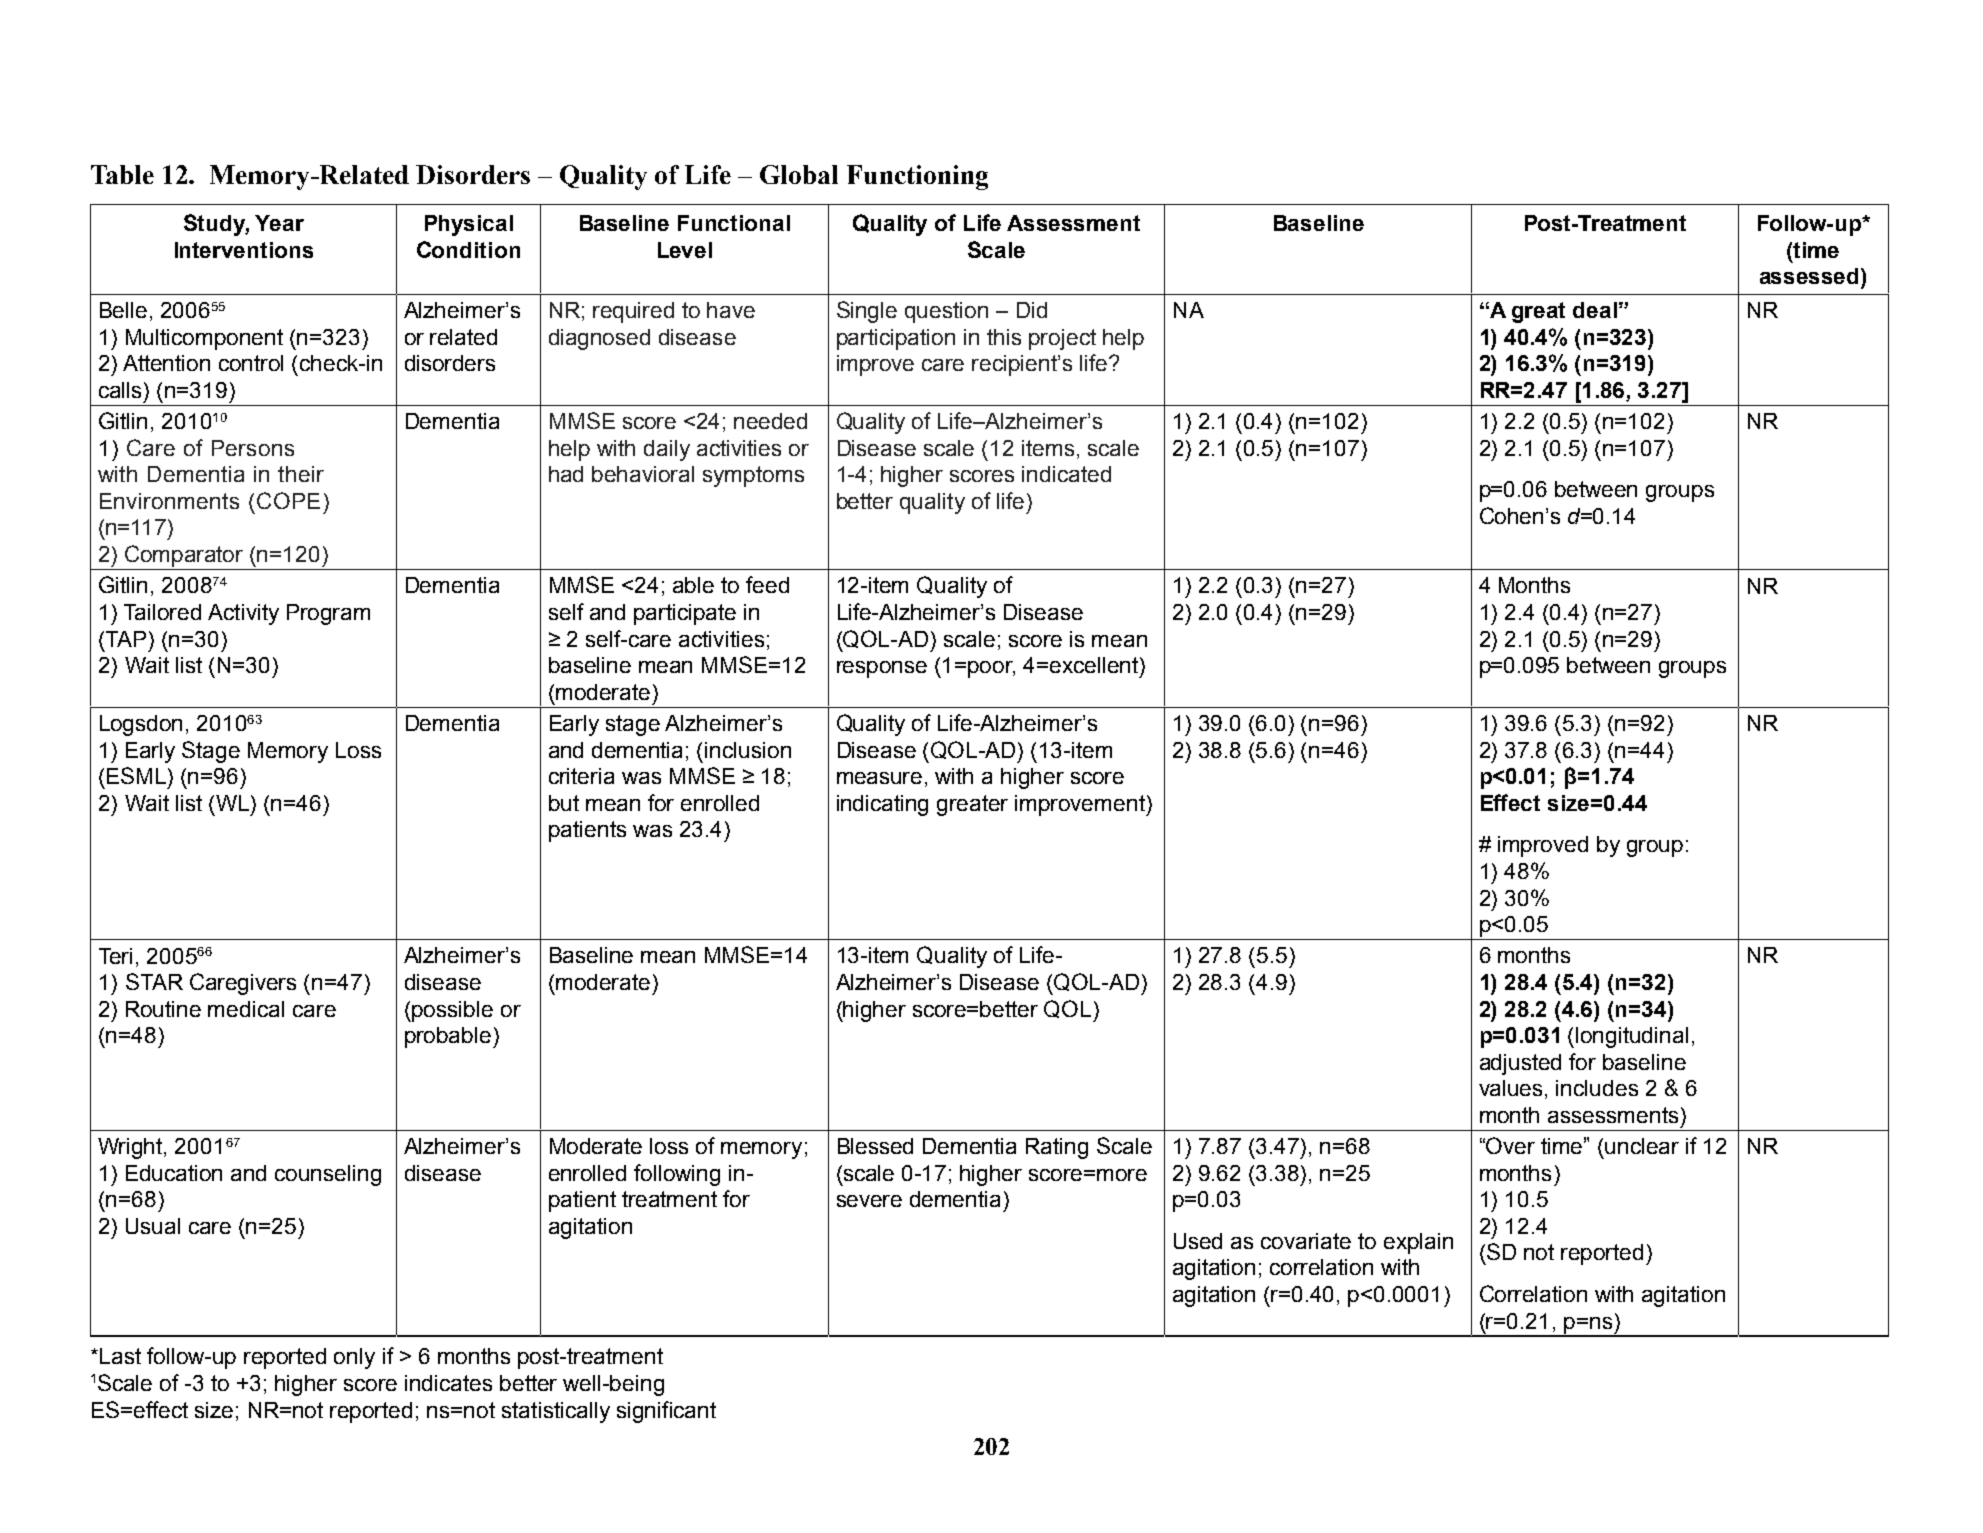 Image resolution: width=1983 pixels, height=1533 pixels. Describe the element at coordinates (1066, 474) in the document. I see `indicated` at that location.
